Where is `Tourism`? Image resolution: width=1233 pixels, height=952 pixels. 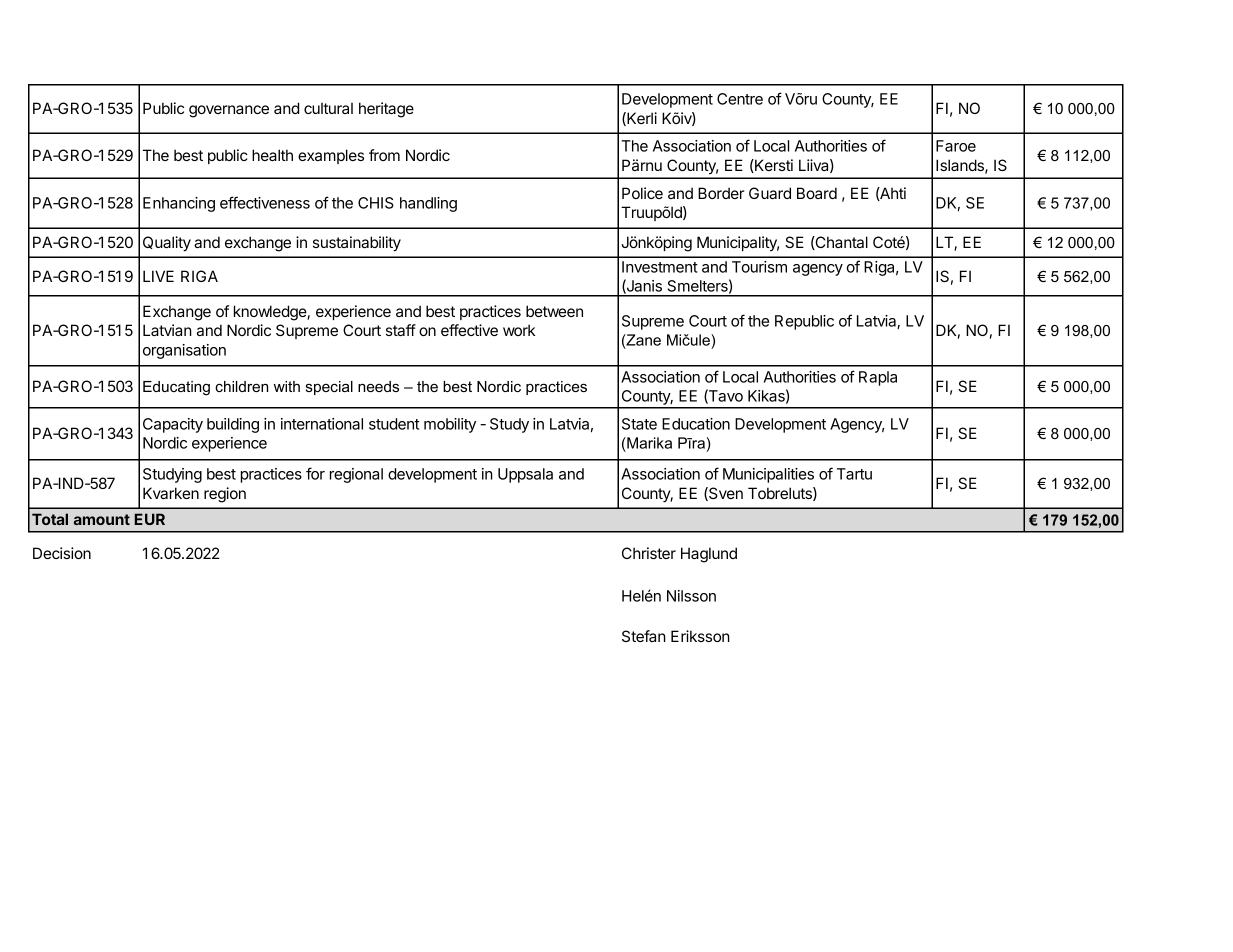 Tourism is located at coordinates (759, 267).
